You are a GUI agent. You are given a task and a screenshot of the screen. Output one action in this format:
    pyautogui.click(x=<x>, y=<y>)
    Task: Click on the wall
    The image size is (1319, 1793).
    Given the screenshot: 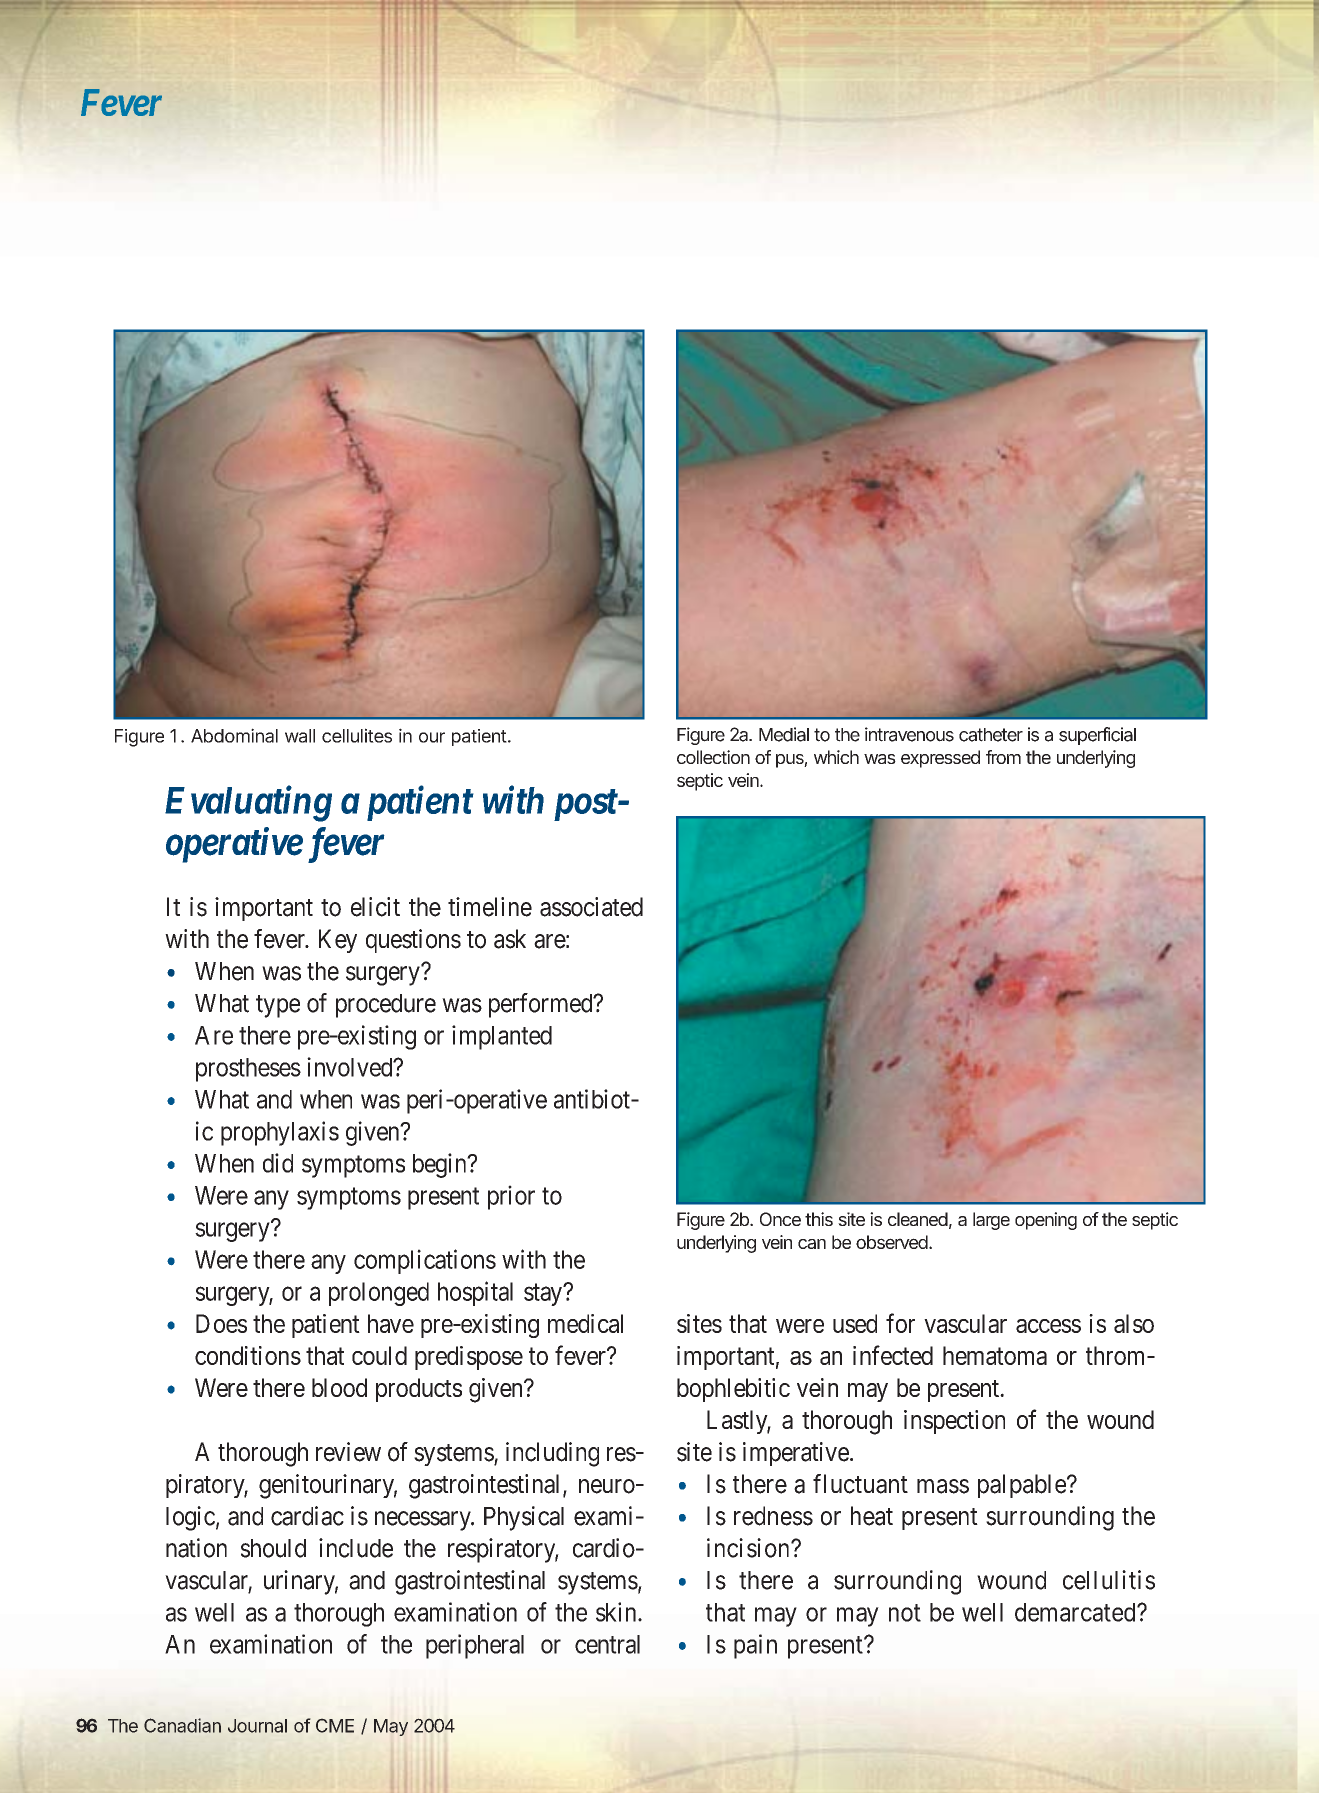 What is the action you would take?
    pyautogui.click(x=300, y=736)
